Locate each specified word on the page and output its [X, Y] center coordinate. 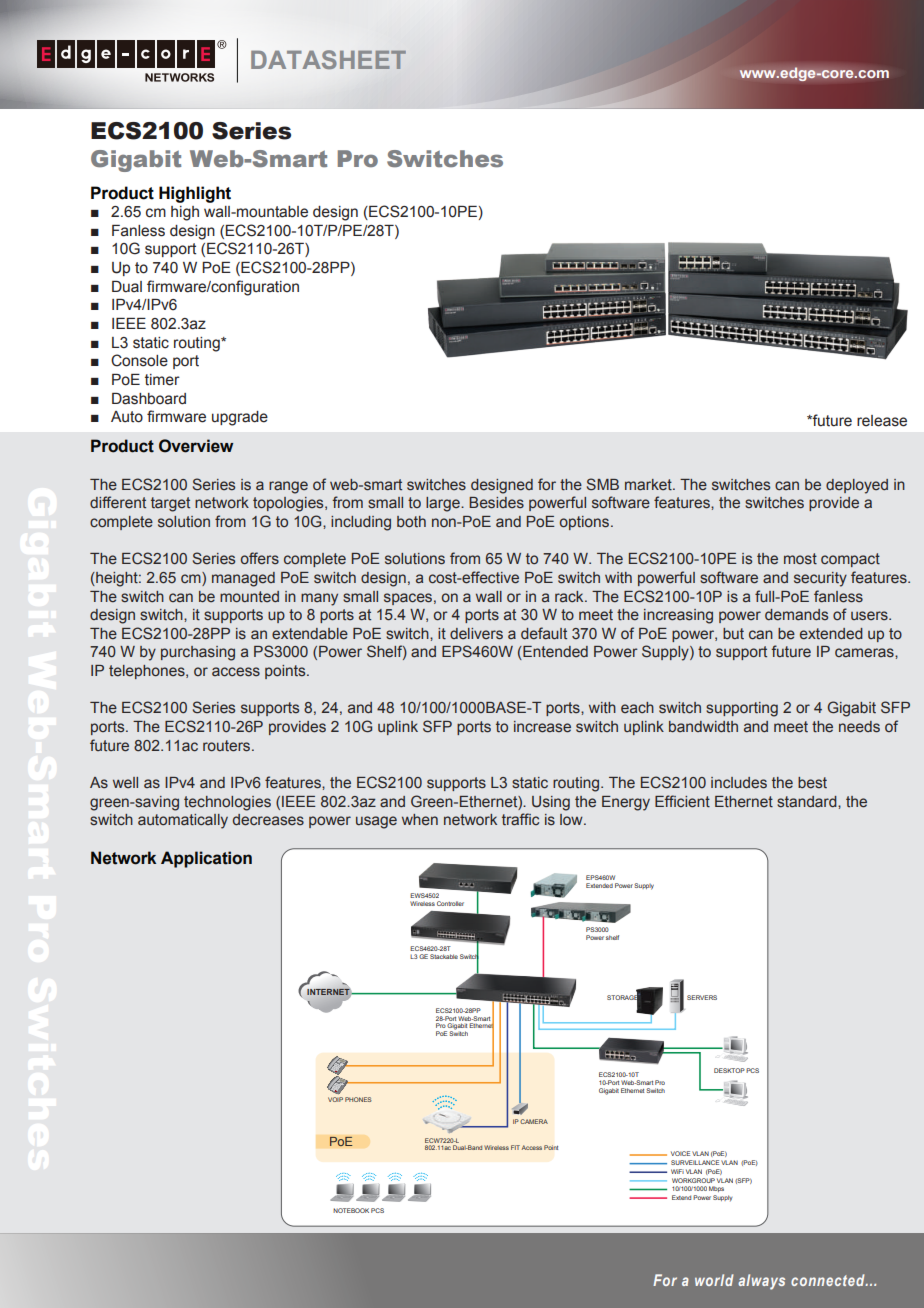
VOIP [335, 1099]
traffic [520, 819]
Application [206, 859]
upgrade [240, 418]
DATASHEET [328, 59]
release [882, 421]
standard [808, 802]
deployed [857, 486]
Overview [196, 446]
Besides [496, 503]
